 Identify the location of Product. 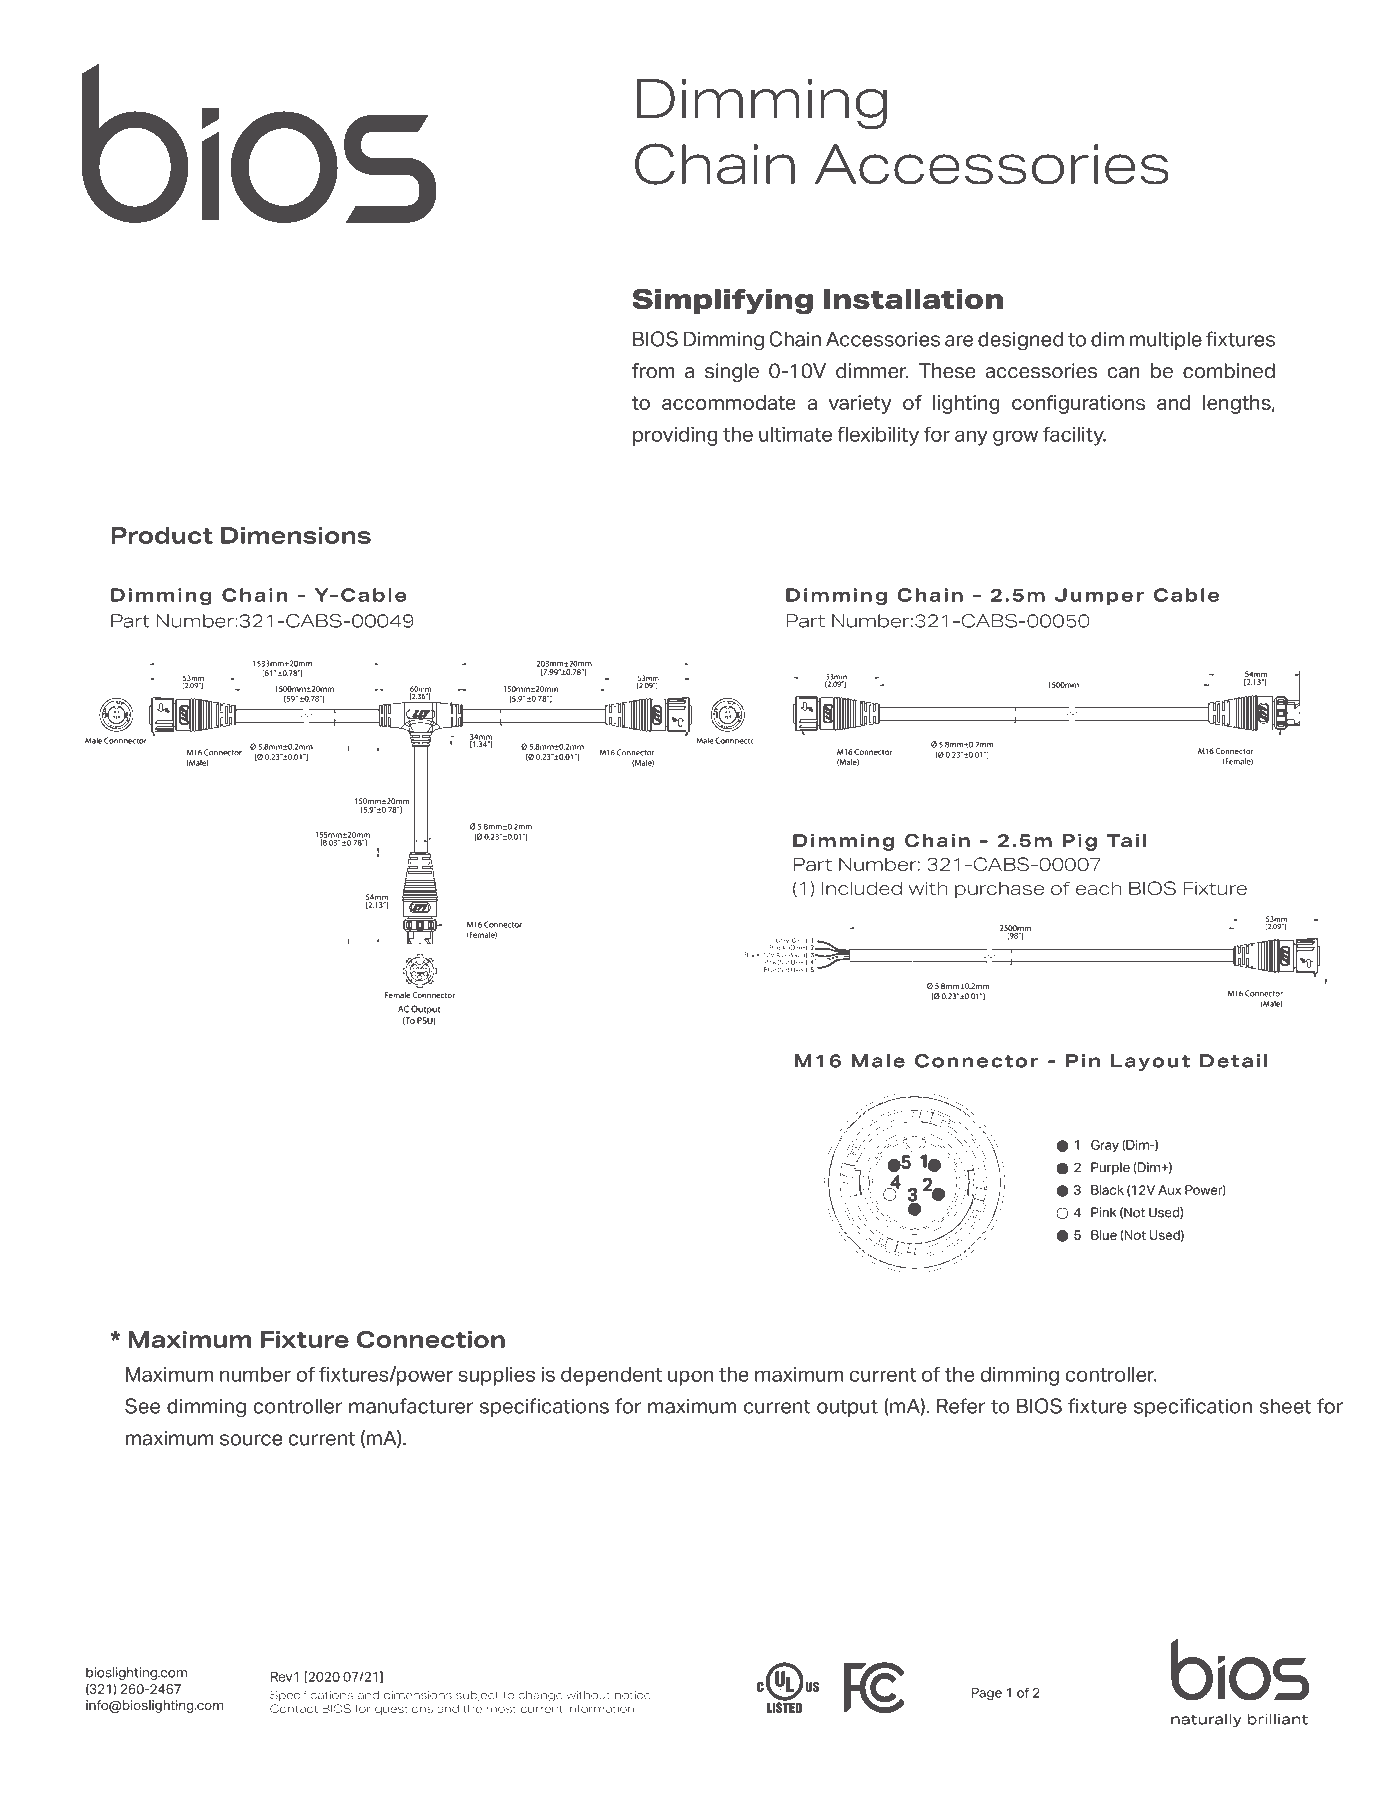
(162, 535).
